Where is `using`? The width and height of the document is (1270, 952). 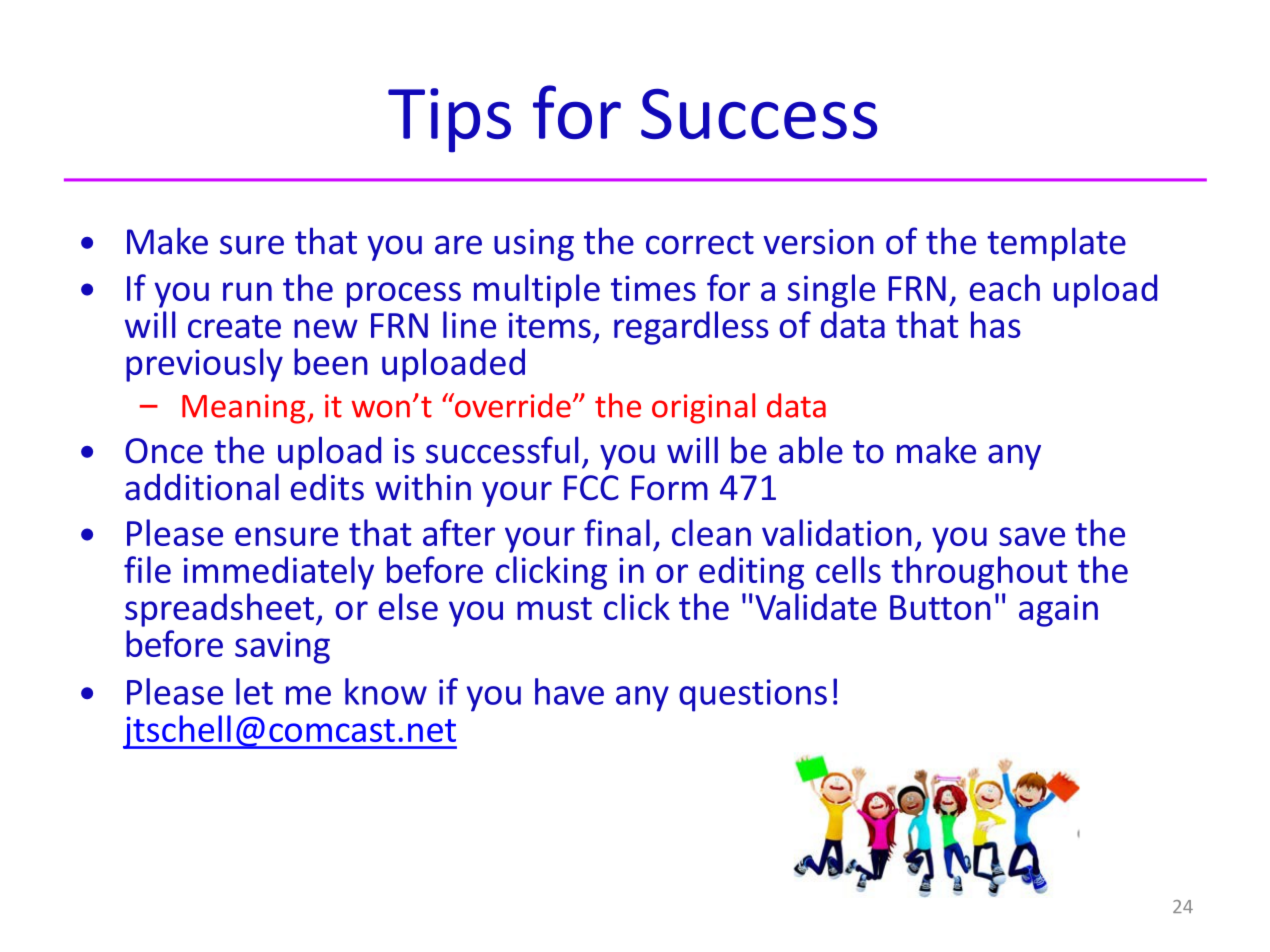
using is located at coordinates (534, 245).
